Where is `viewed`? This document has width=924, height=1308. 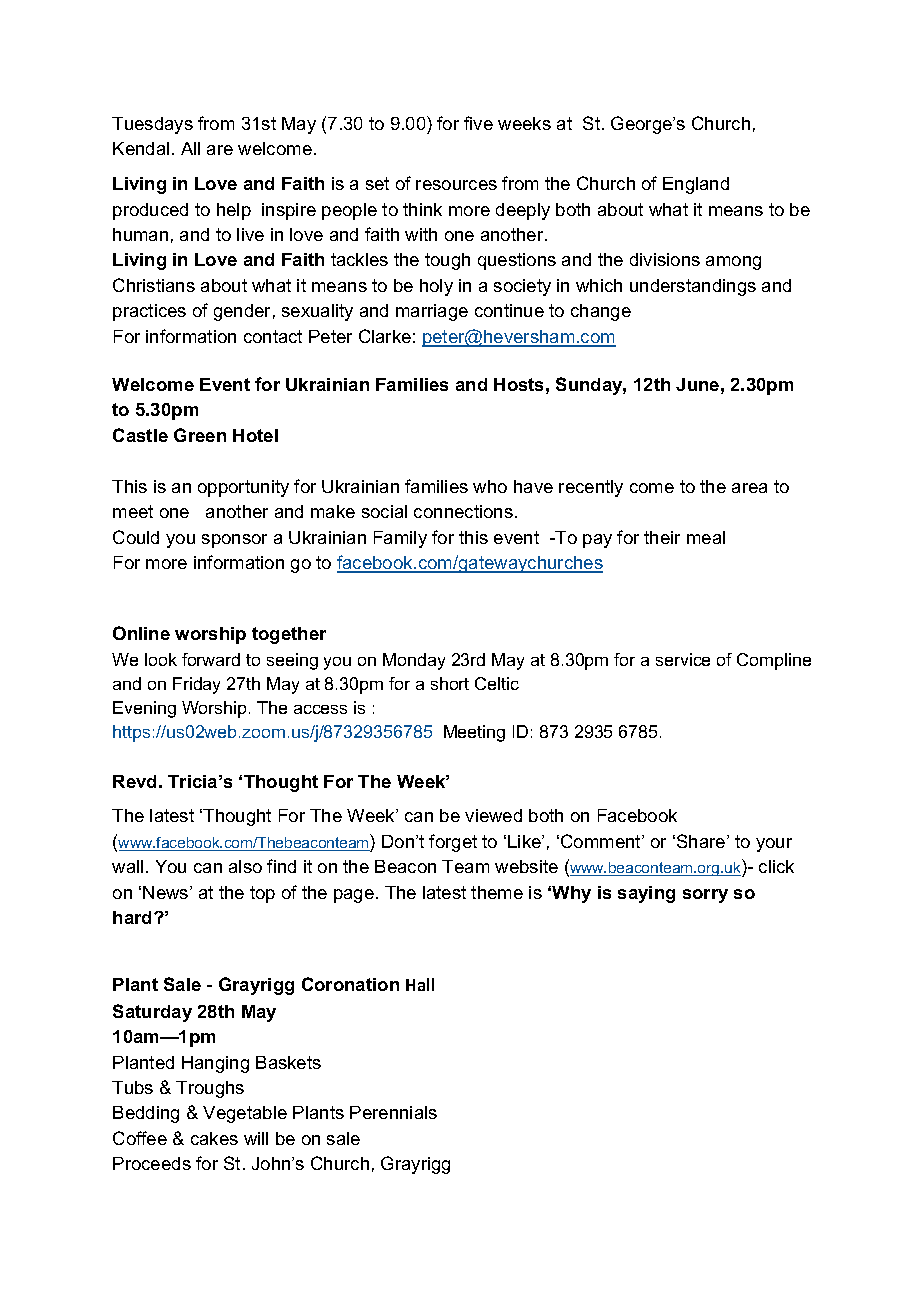 viewed is located at coordinates (493, 815).
